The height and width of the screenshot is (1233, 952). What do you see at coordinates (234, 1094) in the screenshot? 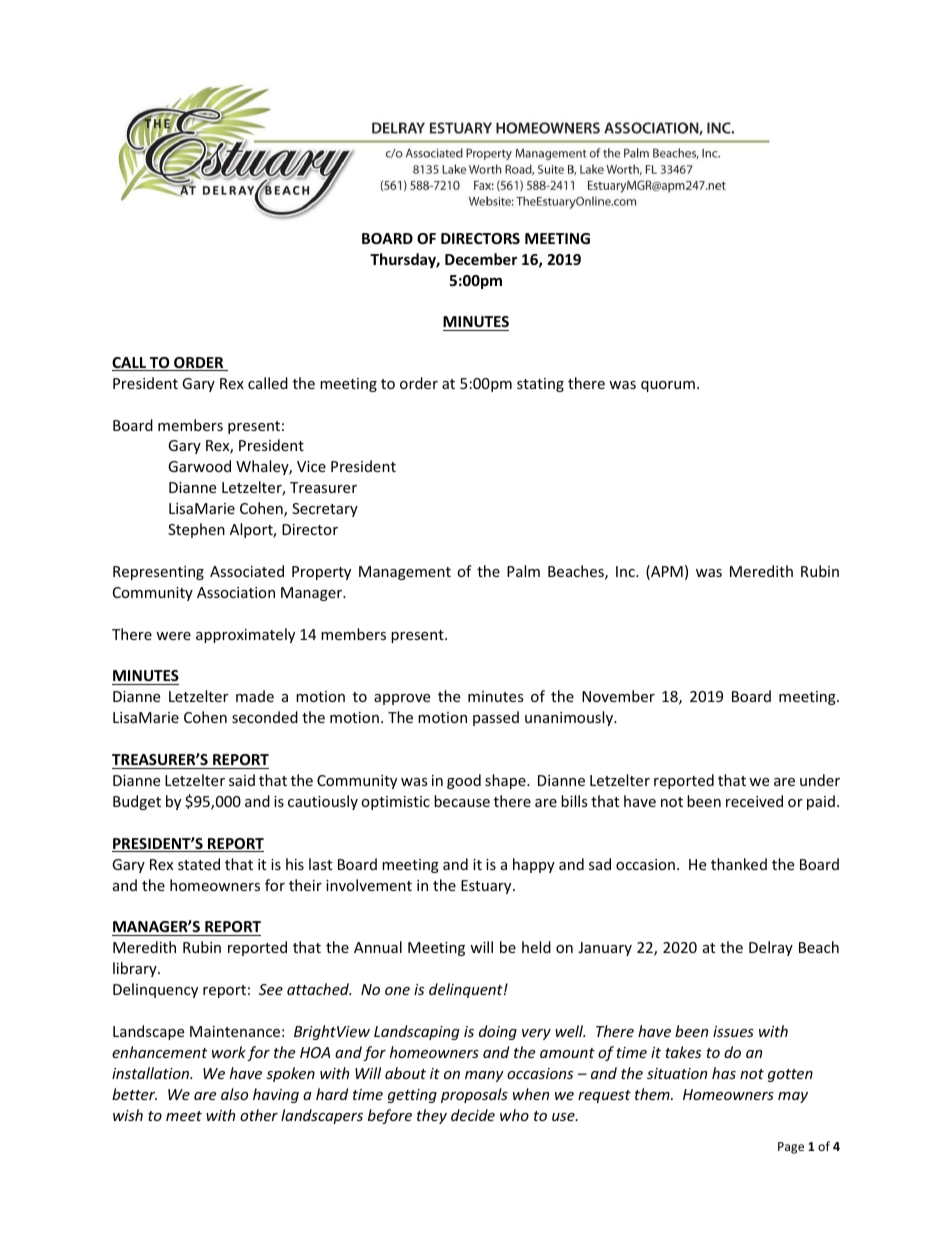
I see `also` at bounding box center [234, 1094].
